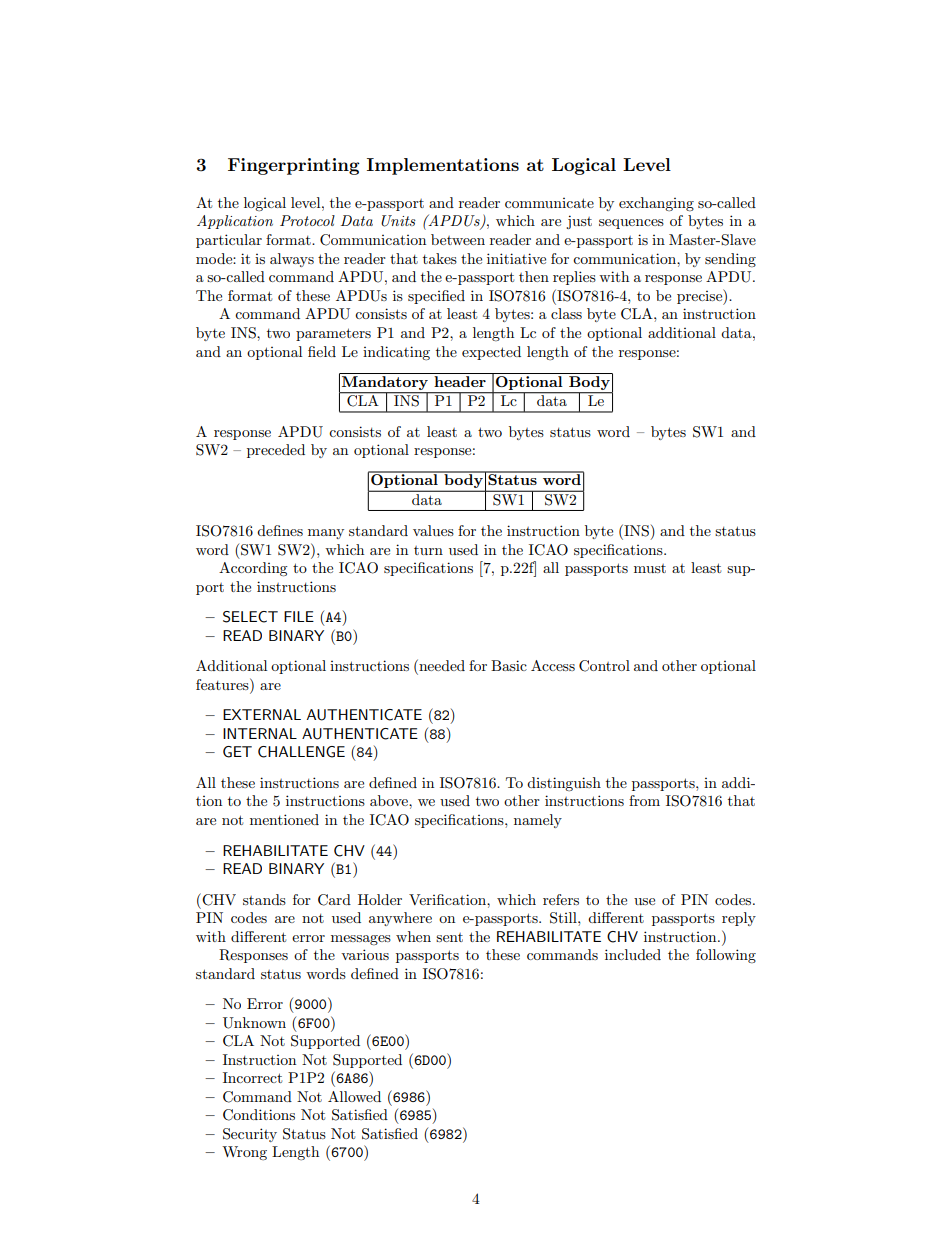 The width and height of the screenshot is (952, 1233). Describe the element at coordinates (301, 752) in the screenshot. I see `CHALLENGE` at that location.
